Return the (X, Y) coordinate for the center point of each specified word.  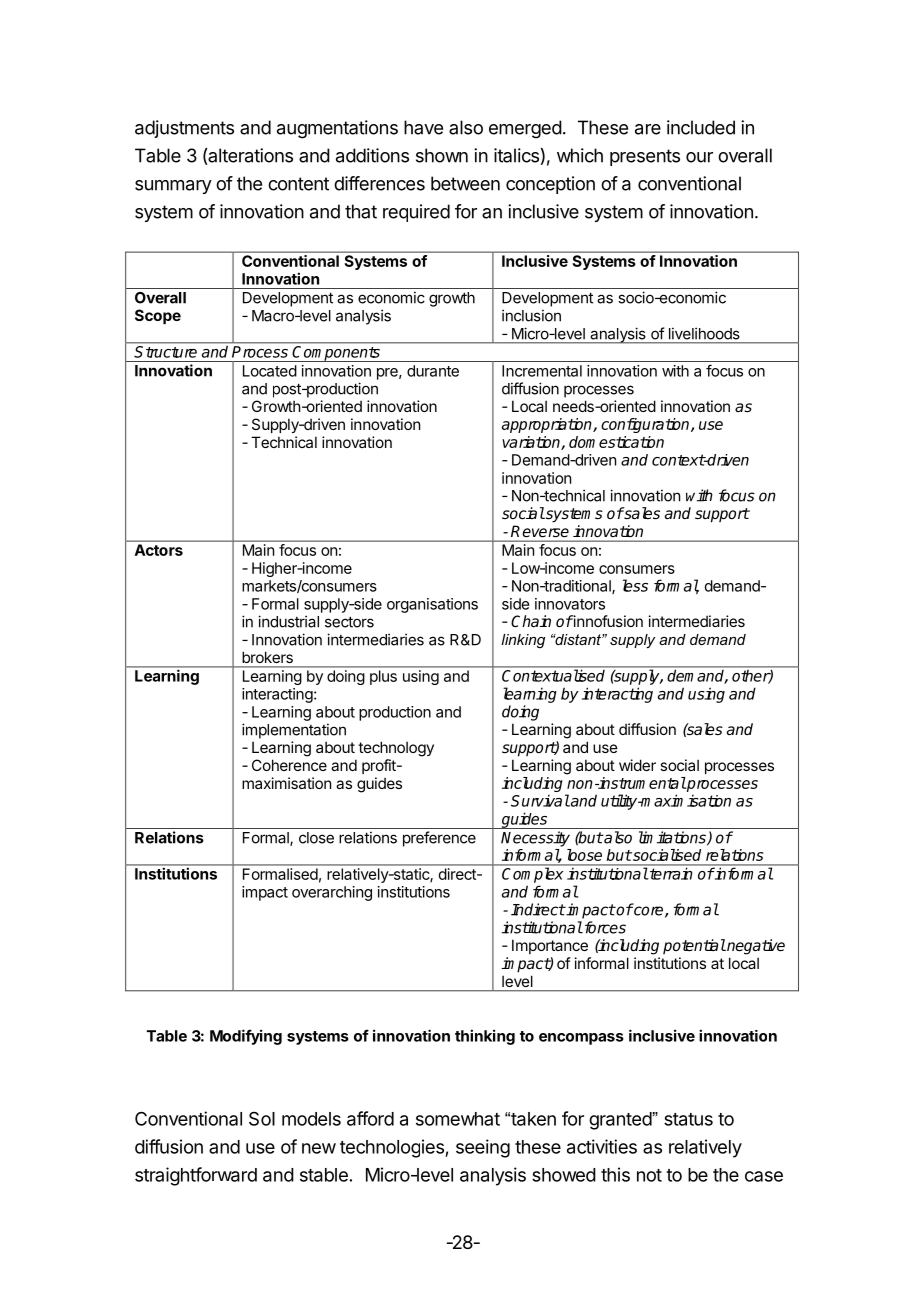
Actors (159, 550)
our (699, 157)
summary (173, 187)
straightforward (196, 1176)
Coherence (289, 765)
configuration (646, 425)
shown (442, 155)
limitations (673, 838)
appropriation (548, 425)
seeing (483, 1148)
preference (439, 839)
